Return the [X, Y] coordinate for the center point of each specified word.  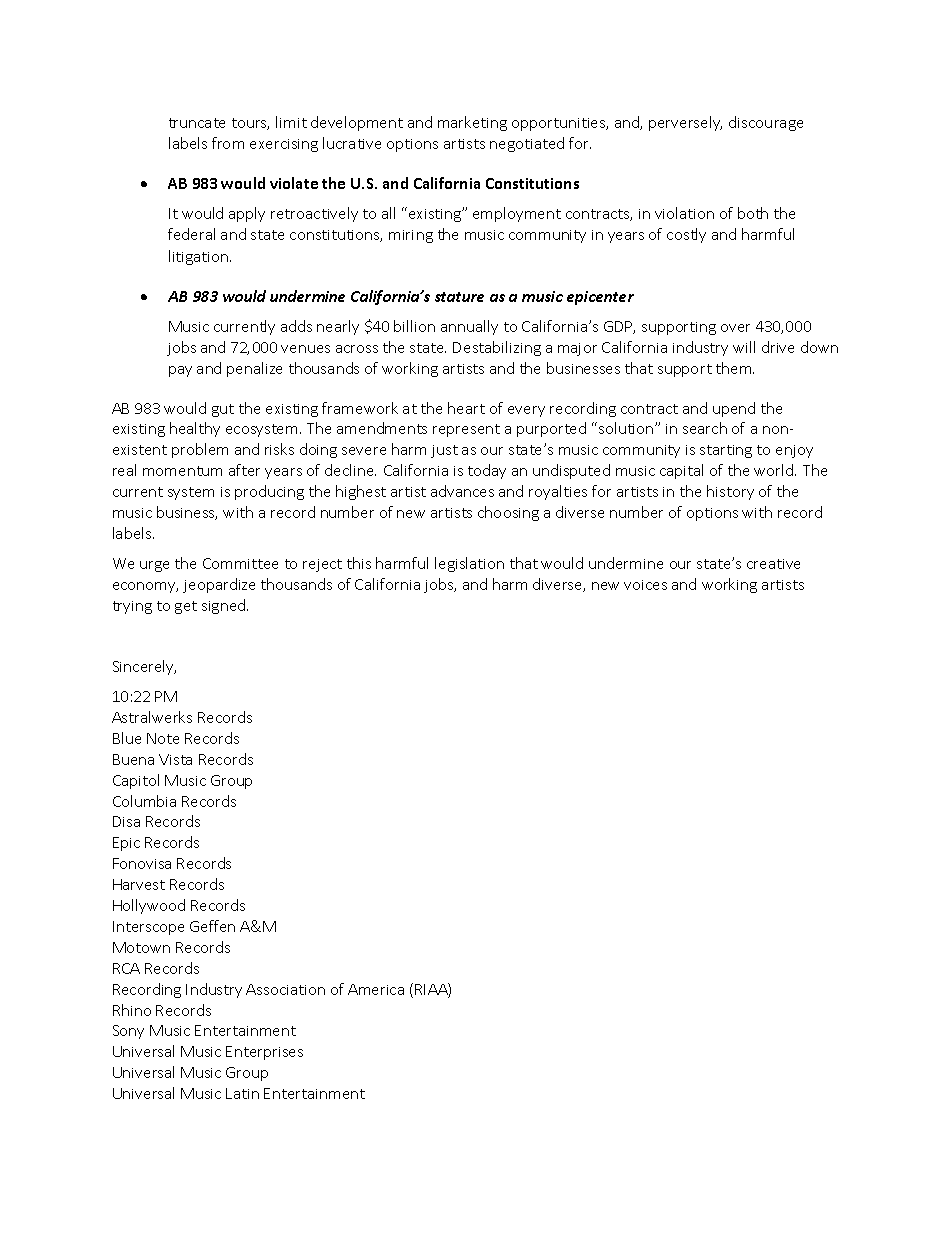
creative [773, 564]
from [228, 143]
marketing [472, 123]
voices [645, 585]
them [735, 368]
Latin [242, 1093]
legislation [469, 564]
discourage [766, 123]
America [376, 989]
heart [466, 408]
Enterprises [264, 1053]
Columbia [144, 801]
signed [225, 606]
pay [180, 371]
